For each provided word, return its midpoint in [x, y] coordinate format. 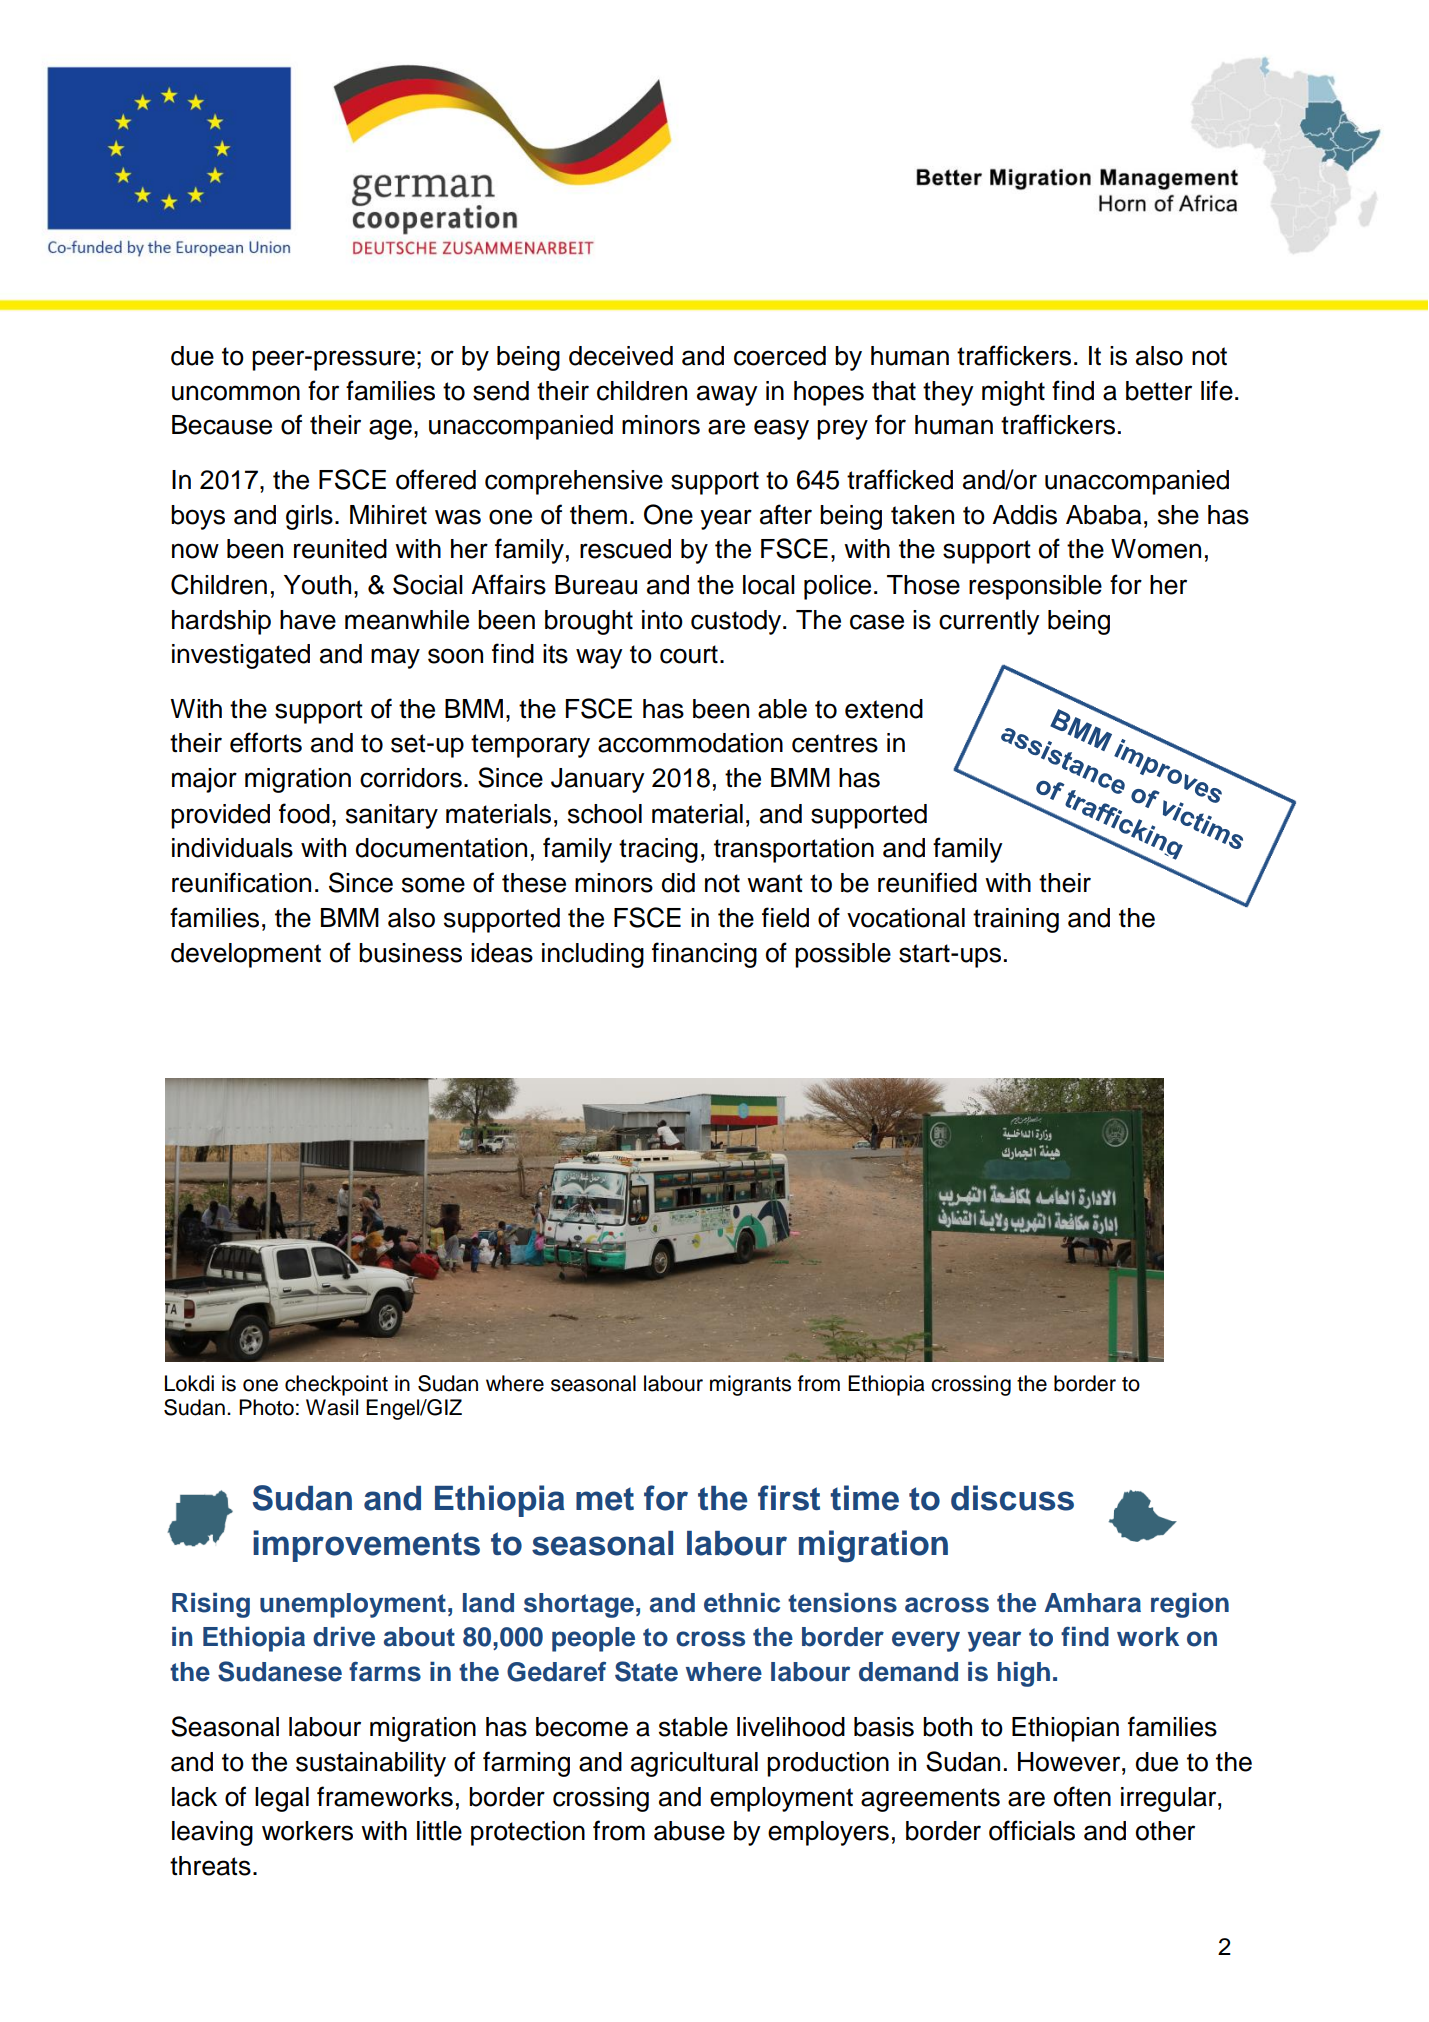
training [1016, 920]
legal [282, 1799]
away [727, 395]
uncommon [236, 393]
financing [704, 955]
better [1159, 391]
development [246, 955]
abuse [689, 1831]
